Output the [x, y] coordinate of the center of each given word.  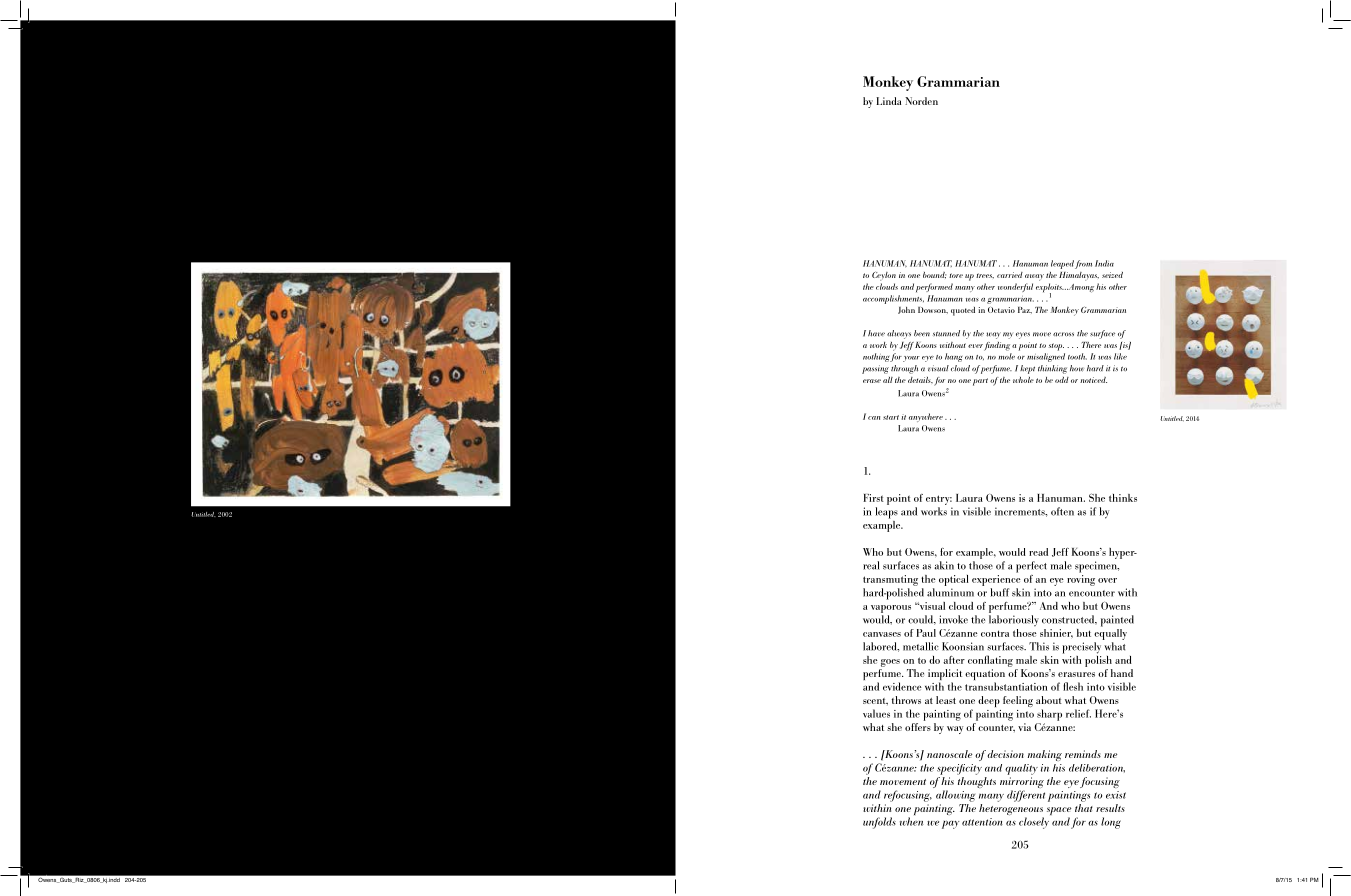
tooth [1077, 356]
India [1104, 263]
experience [996, 580]
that [1084, 808]
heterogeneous [1011, 811]
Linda [888, 101]
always [899, 334]
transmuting [890, 580]
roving [1081, 580]
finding [997, 346]
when [912, 821]
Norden [921, 101]
